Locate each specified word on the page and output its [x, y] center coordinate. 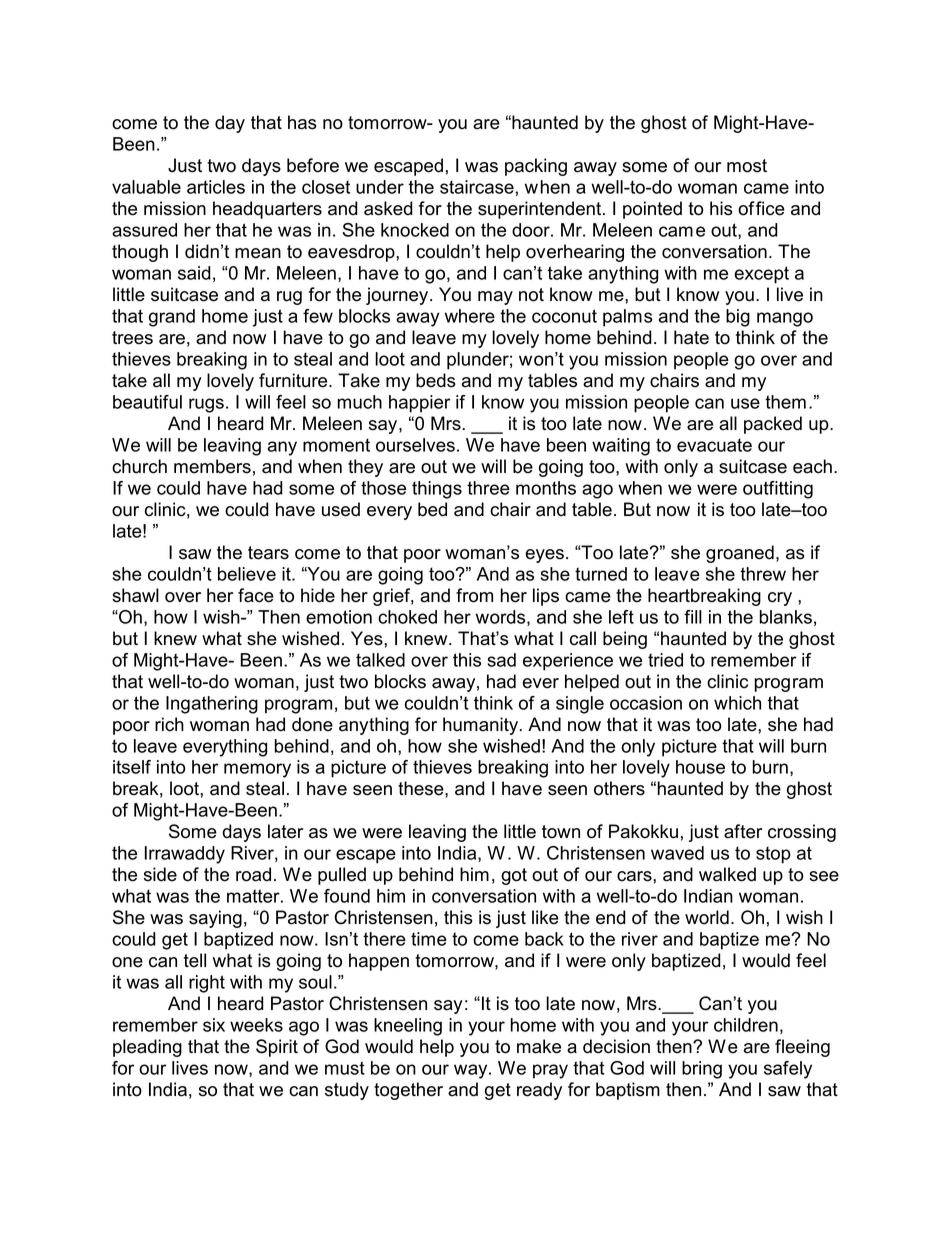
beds [436, 380]
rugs [206, 405]
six [214, 1025]
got [514, 876]
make [539, 1046]
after [743, 831]
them [785, 402]
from [474, 595]
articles [216, 187]
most [747, 166]
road [253, 874]
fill [693, 617]
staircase [477, 187]
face [256, 595]
